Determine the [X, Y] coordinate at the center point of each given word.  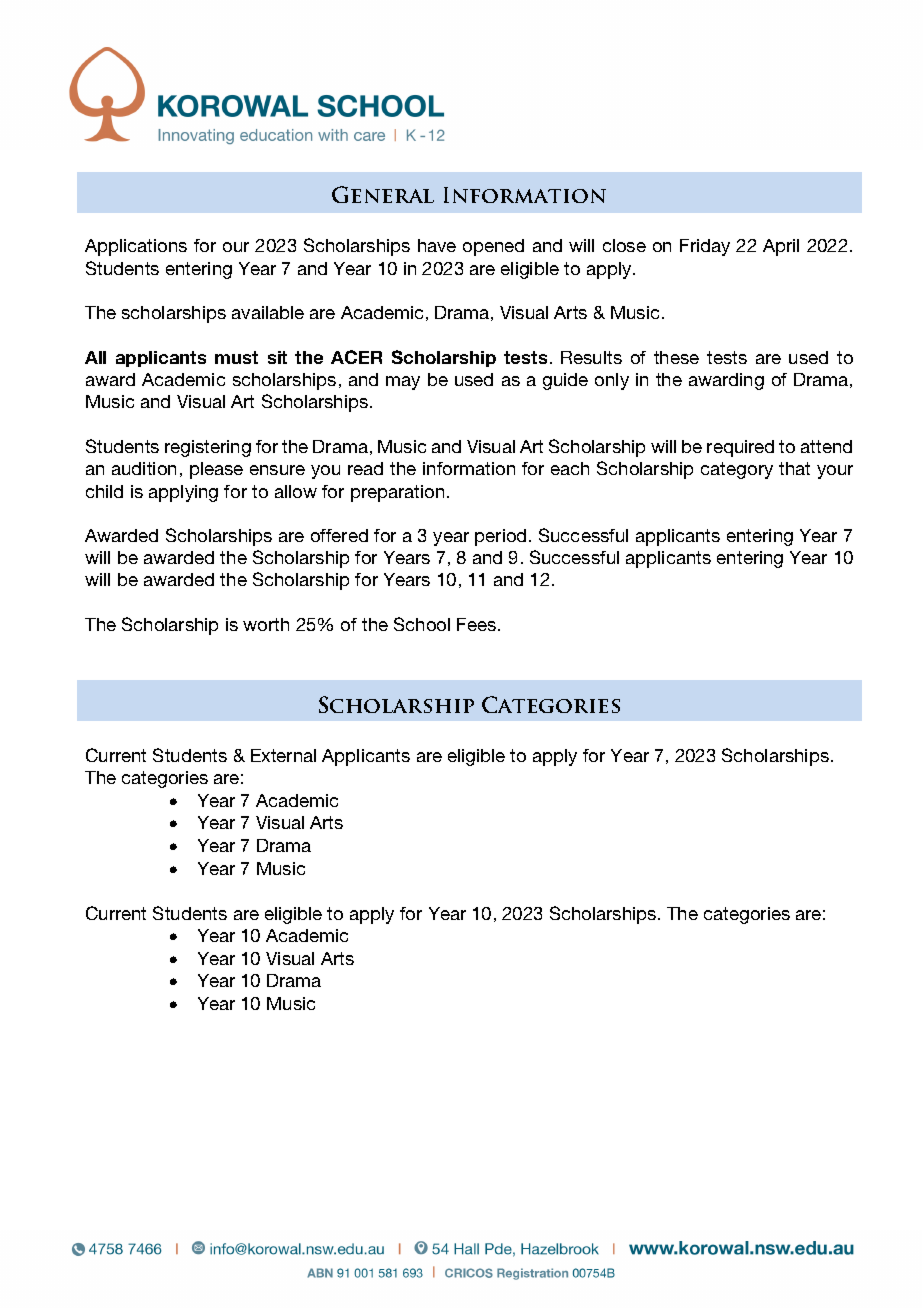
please [216, 470]
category [737, 470]
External [283, 755]
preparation [397, 493]
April [781, 247]
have [437, 245]
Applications [136, 247]
